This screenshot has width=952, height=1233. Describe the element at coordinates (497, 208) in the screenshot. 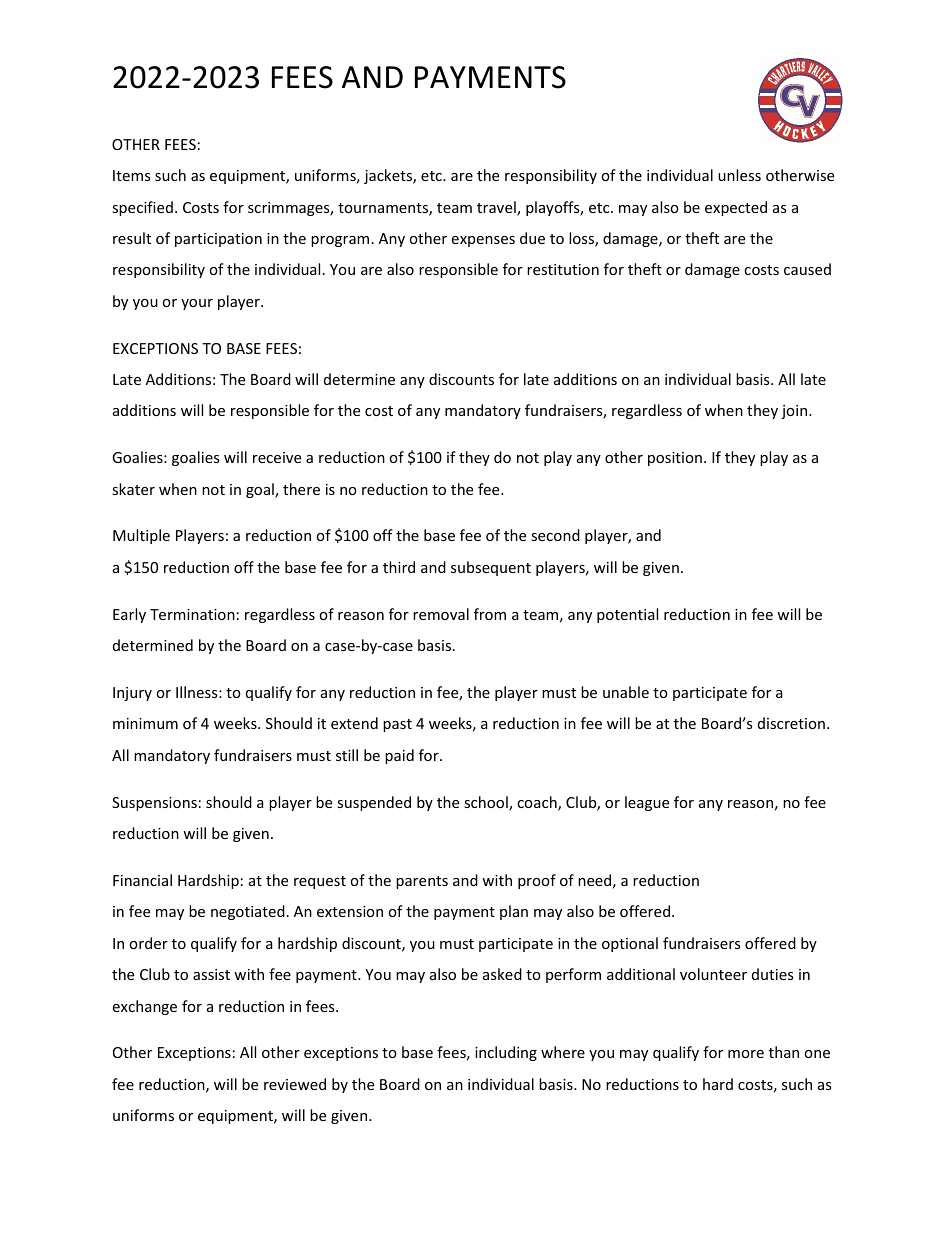

I see `travel` at that location.
